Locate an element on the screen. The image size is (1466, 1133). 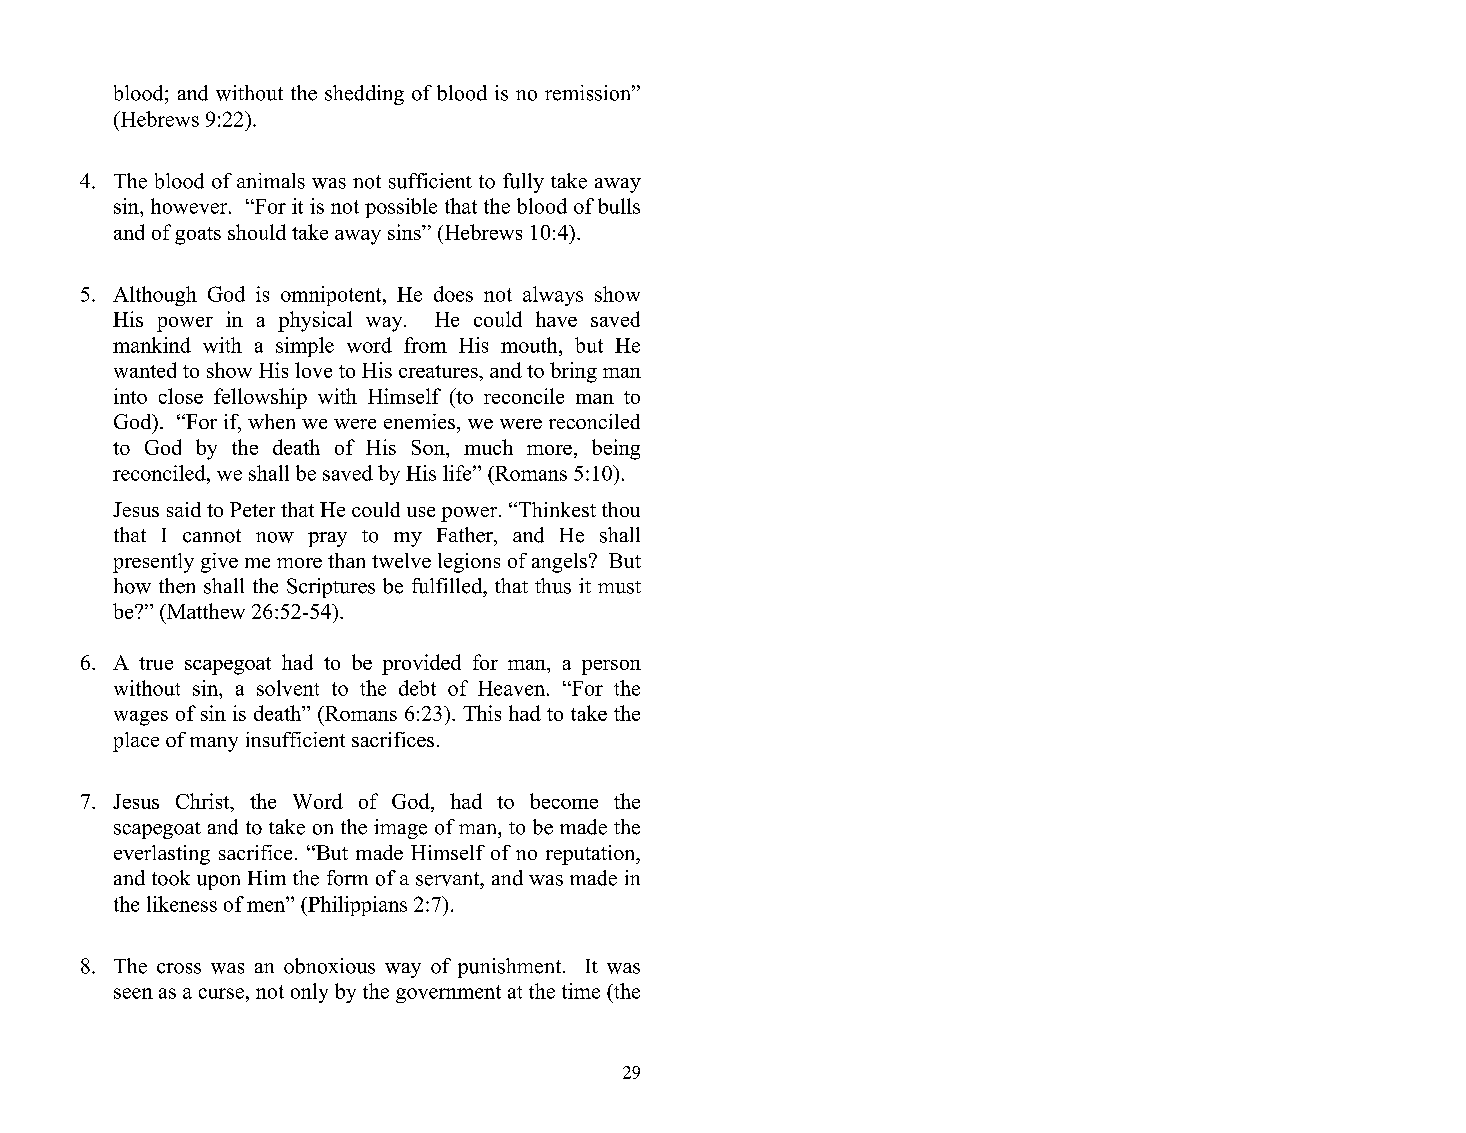
from is located at coordinates (425, 345).
